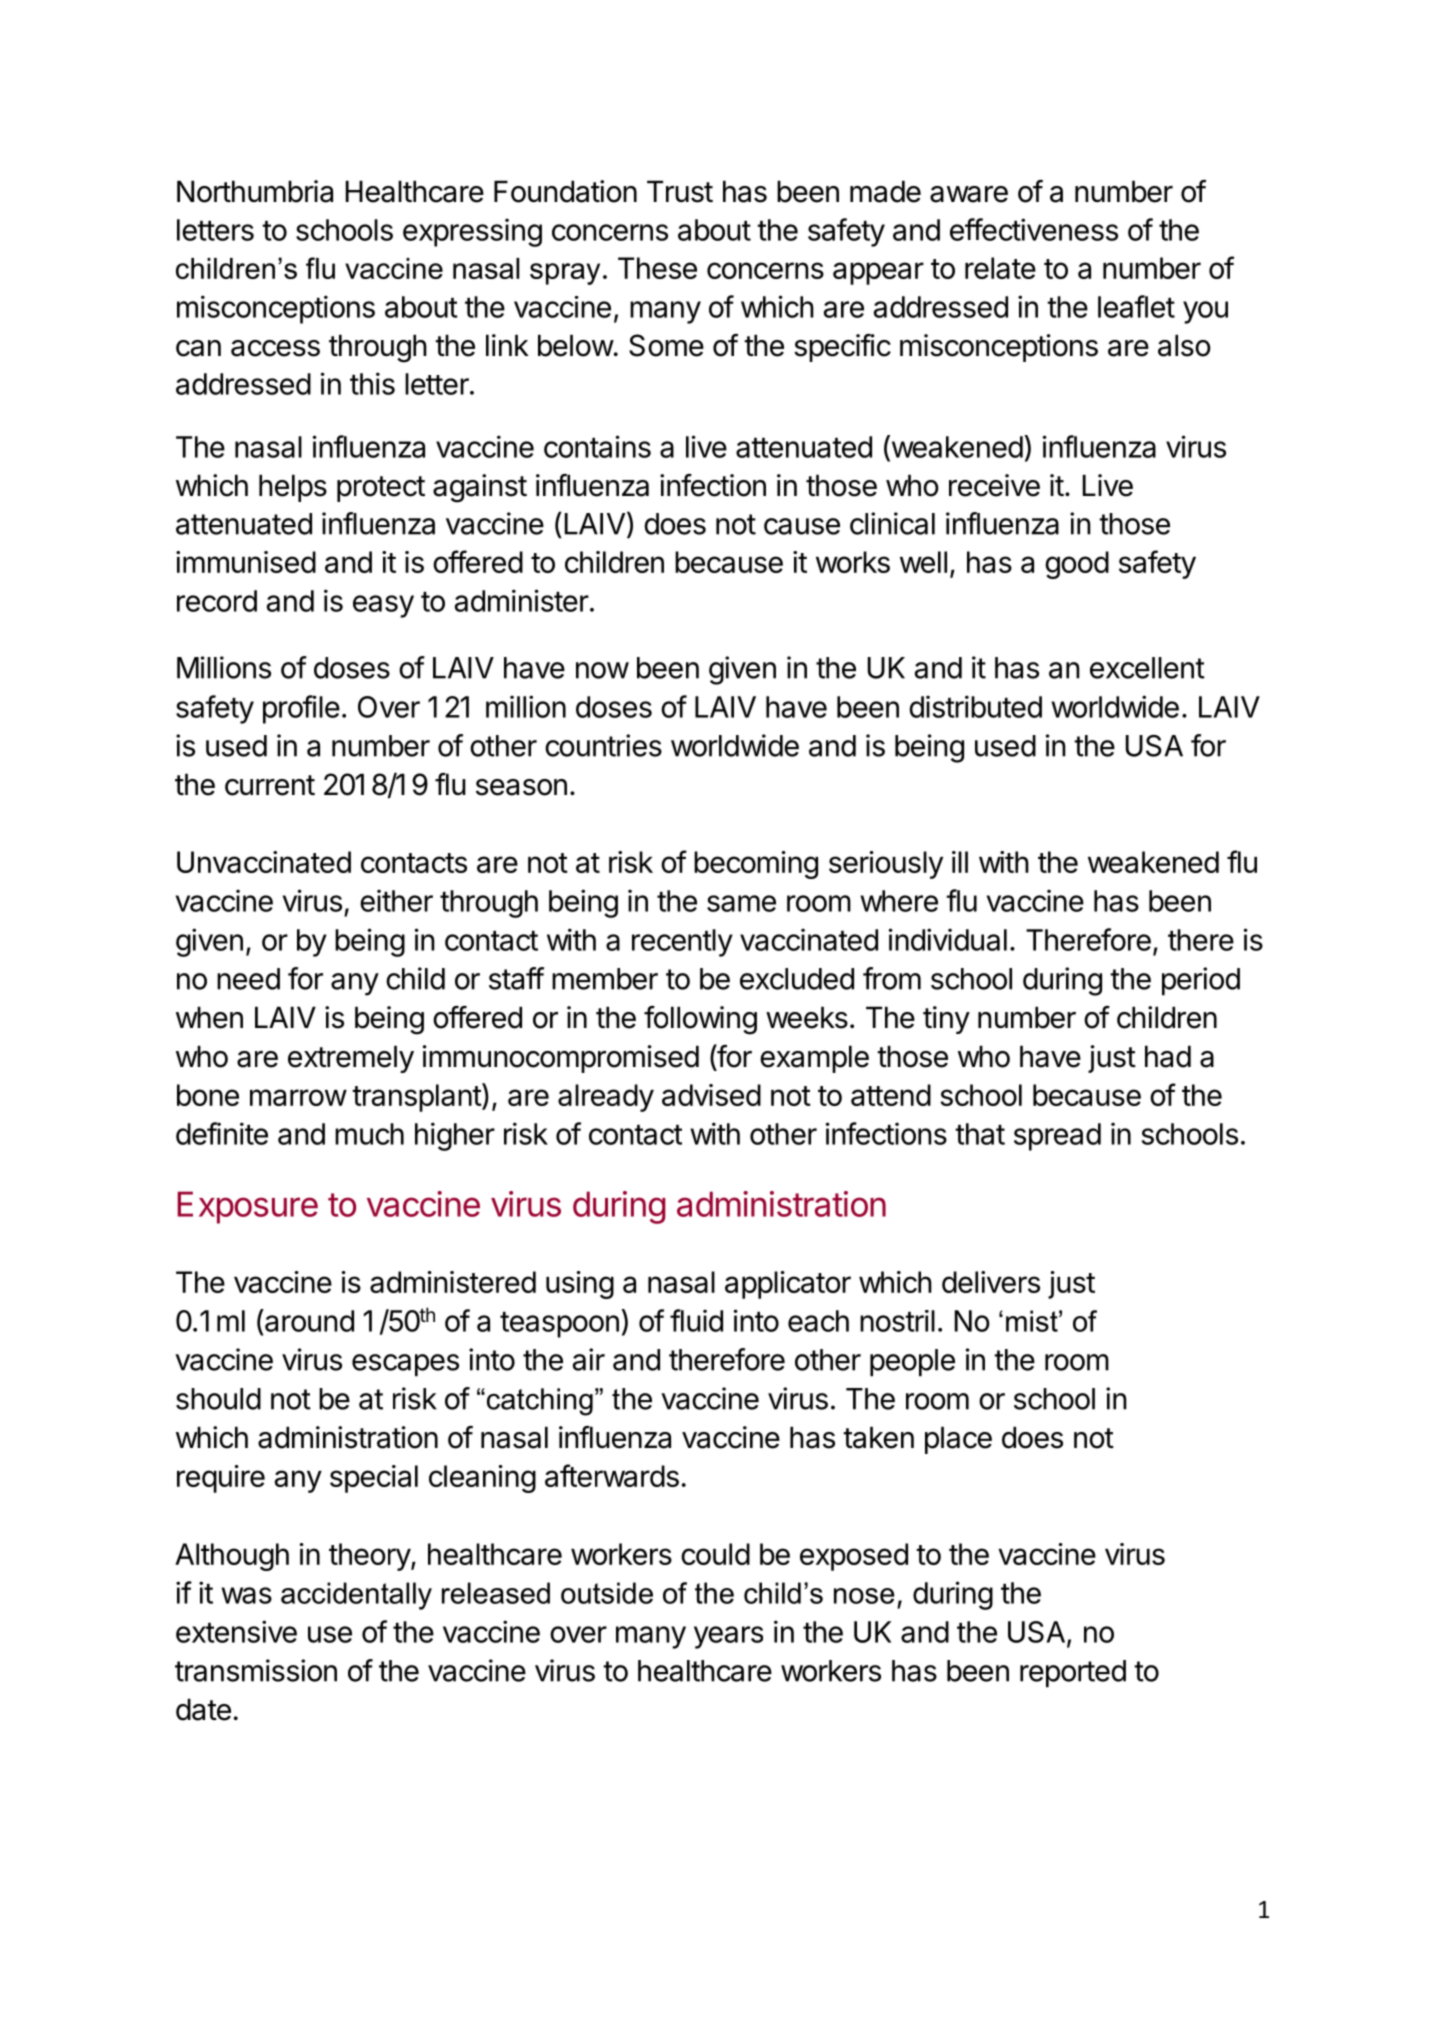 Image resolution: width=1445 pixels, height=2044 pixels. What do you see at coordinates (383, 606) in the page?
I see `easy` at bounding box center [383, 606].
